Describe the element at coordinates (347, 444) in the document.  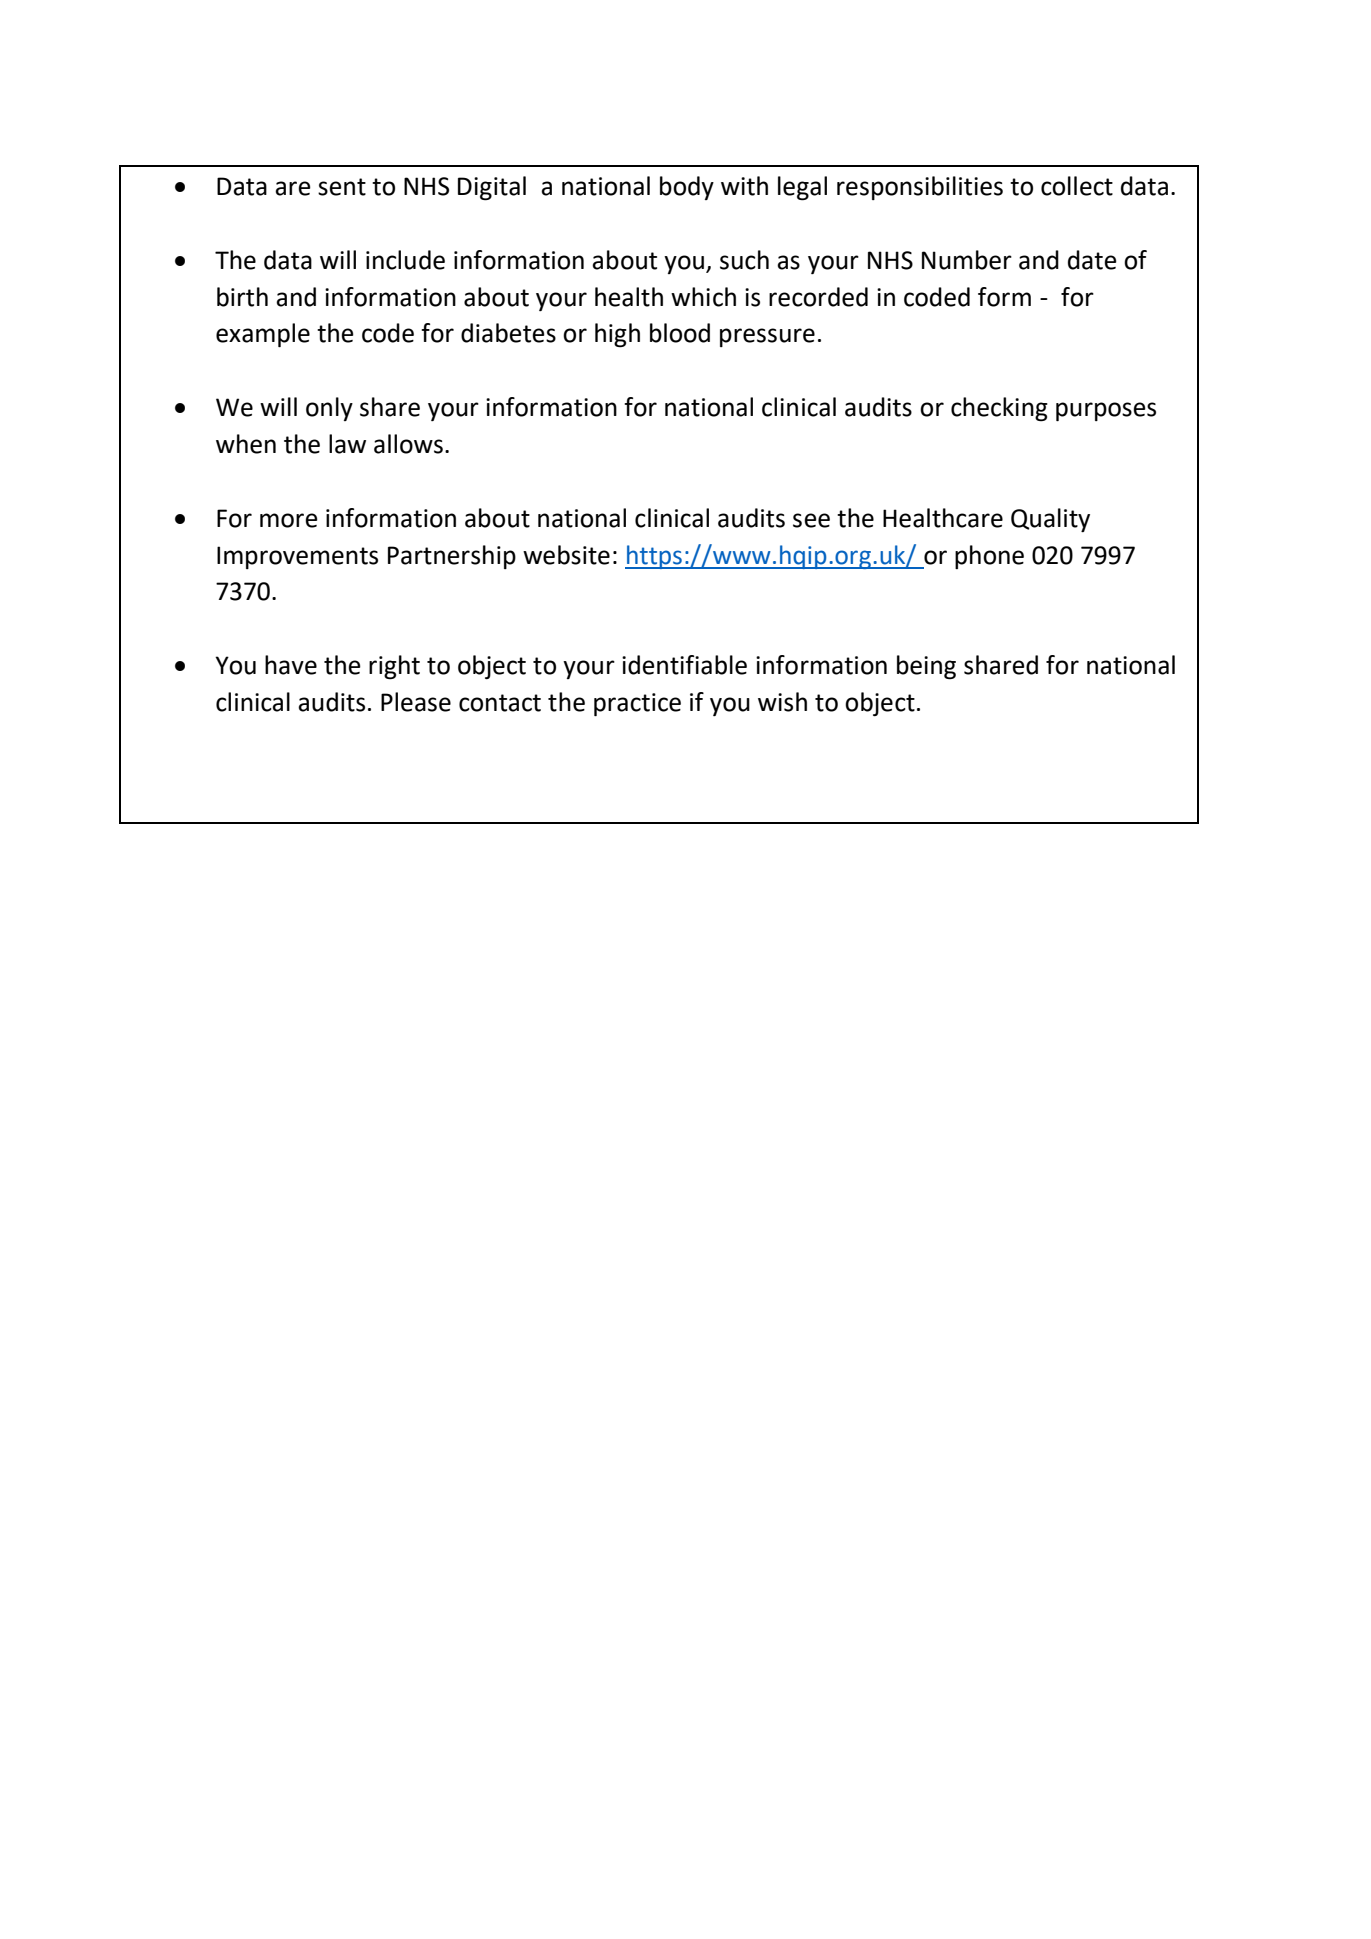
I see `law` at that location.
